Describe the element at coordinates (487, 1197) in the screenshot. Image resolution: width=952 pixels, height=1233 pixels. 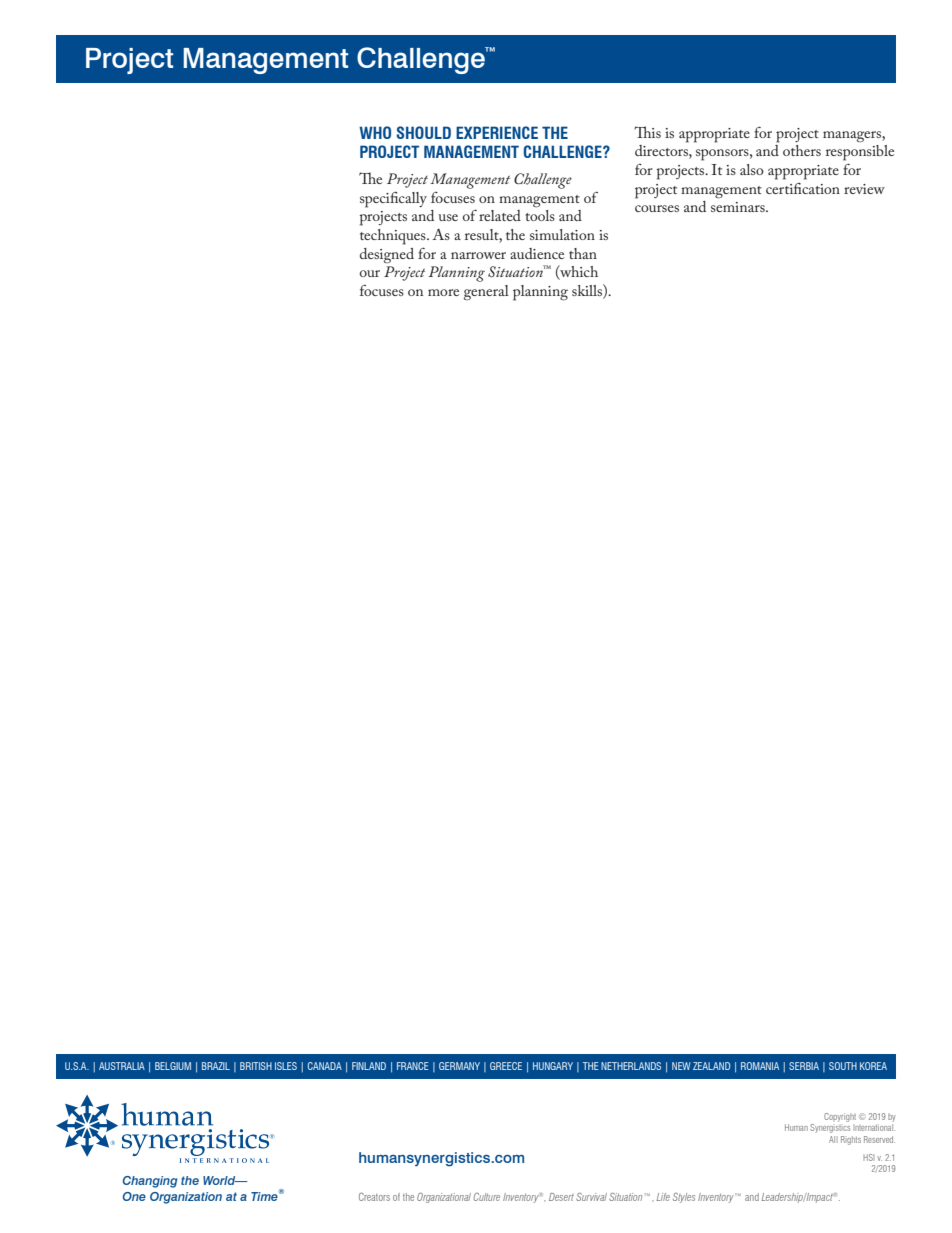
I see `Culture` at that location.
